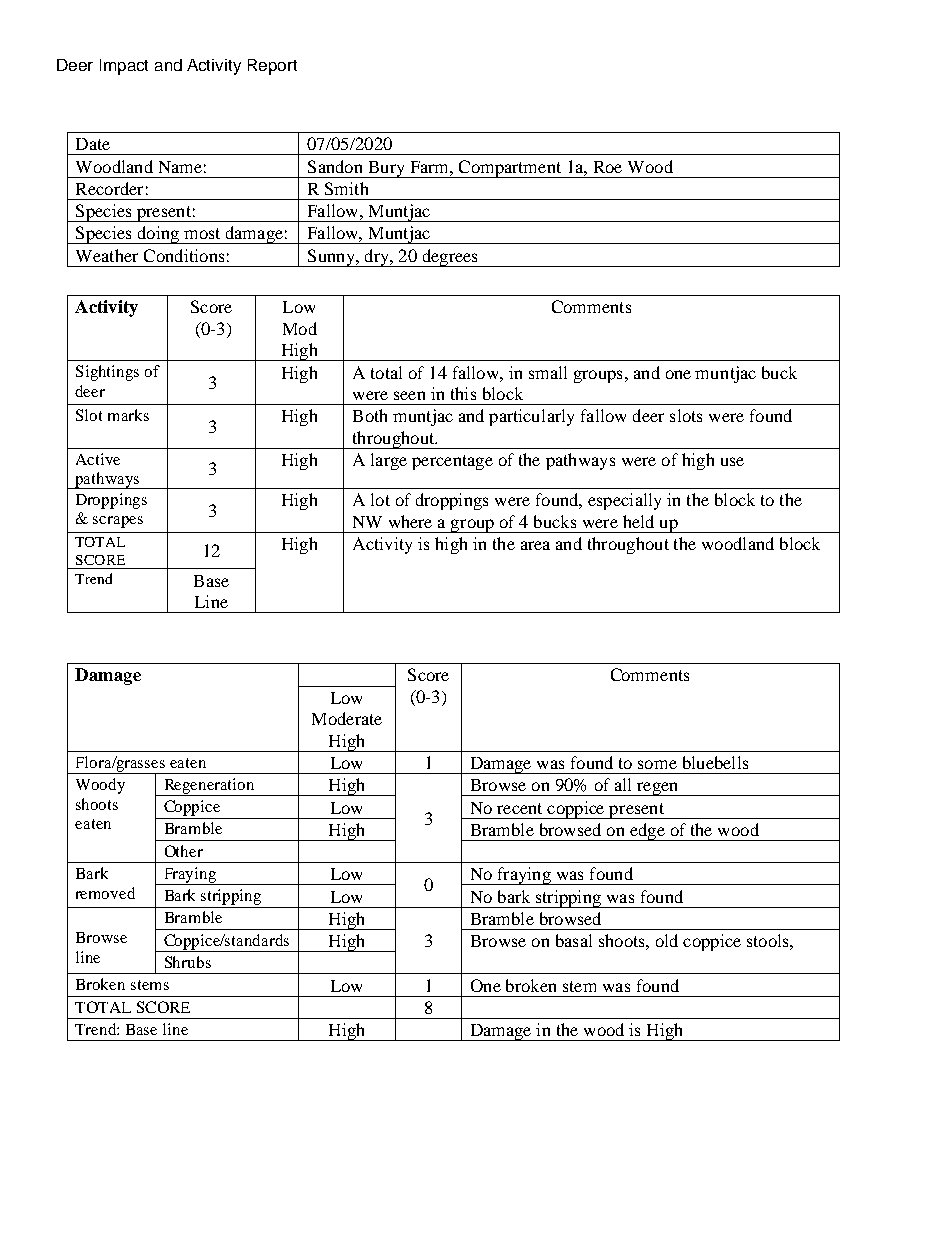  Describe the element at coordinates (431, 167) in the document. I see `Farm` at that location.
